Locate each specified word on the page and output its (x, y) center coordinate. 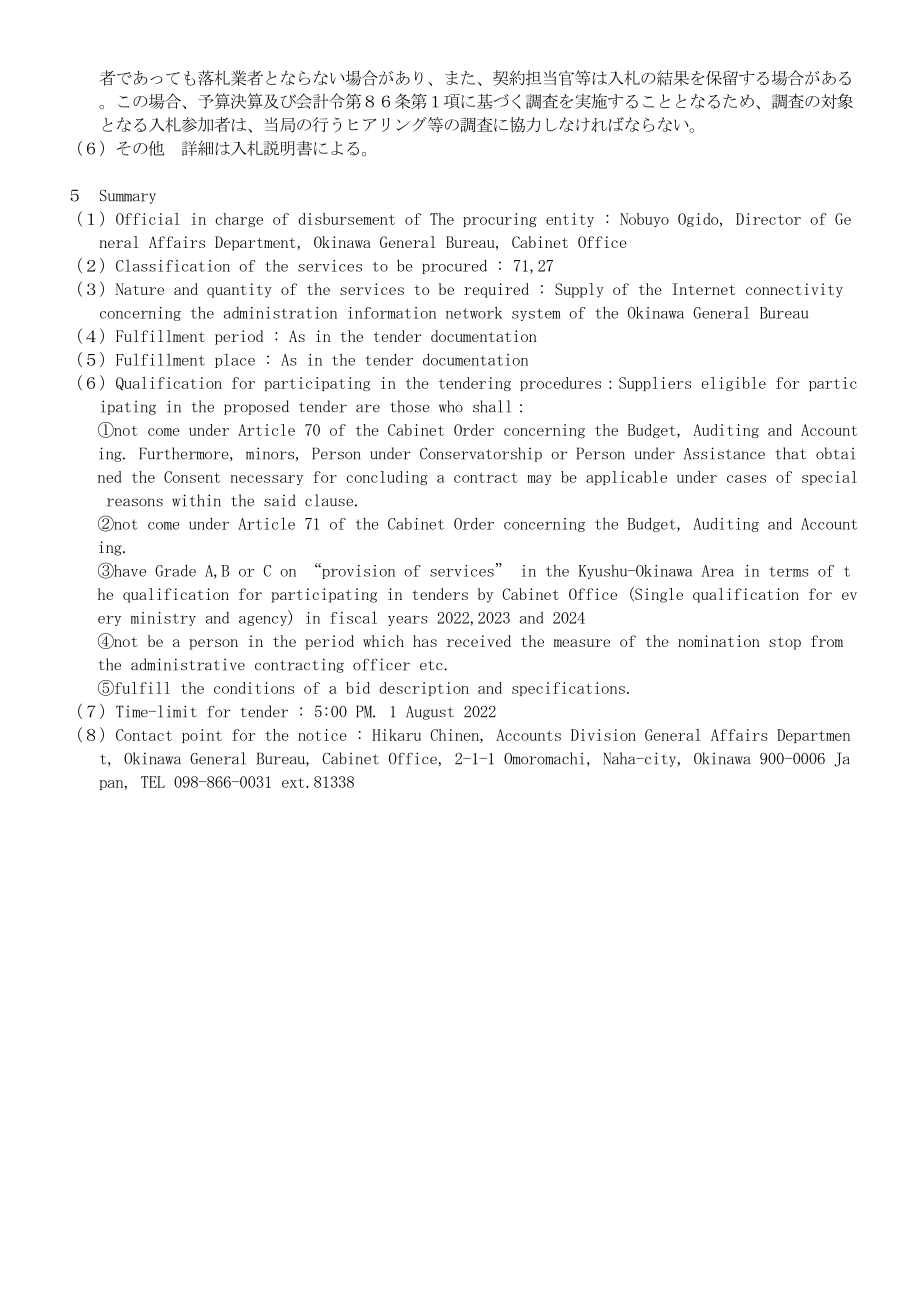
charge (239, 220)
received (478, 641)
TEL (153, 782)
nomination (719, 641)
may (539, 480)
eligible (734, 384)
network (474, 312)
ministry (163, 619)
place (235, 360)
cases (746, 479)
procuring (500, 220)
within (196, 500)
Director (768, 219)
